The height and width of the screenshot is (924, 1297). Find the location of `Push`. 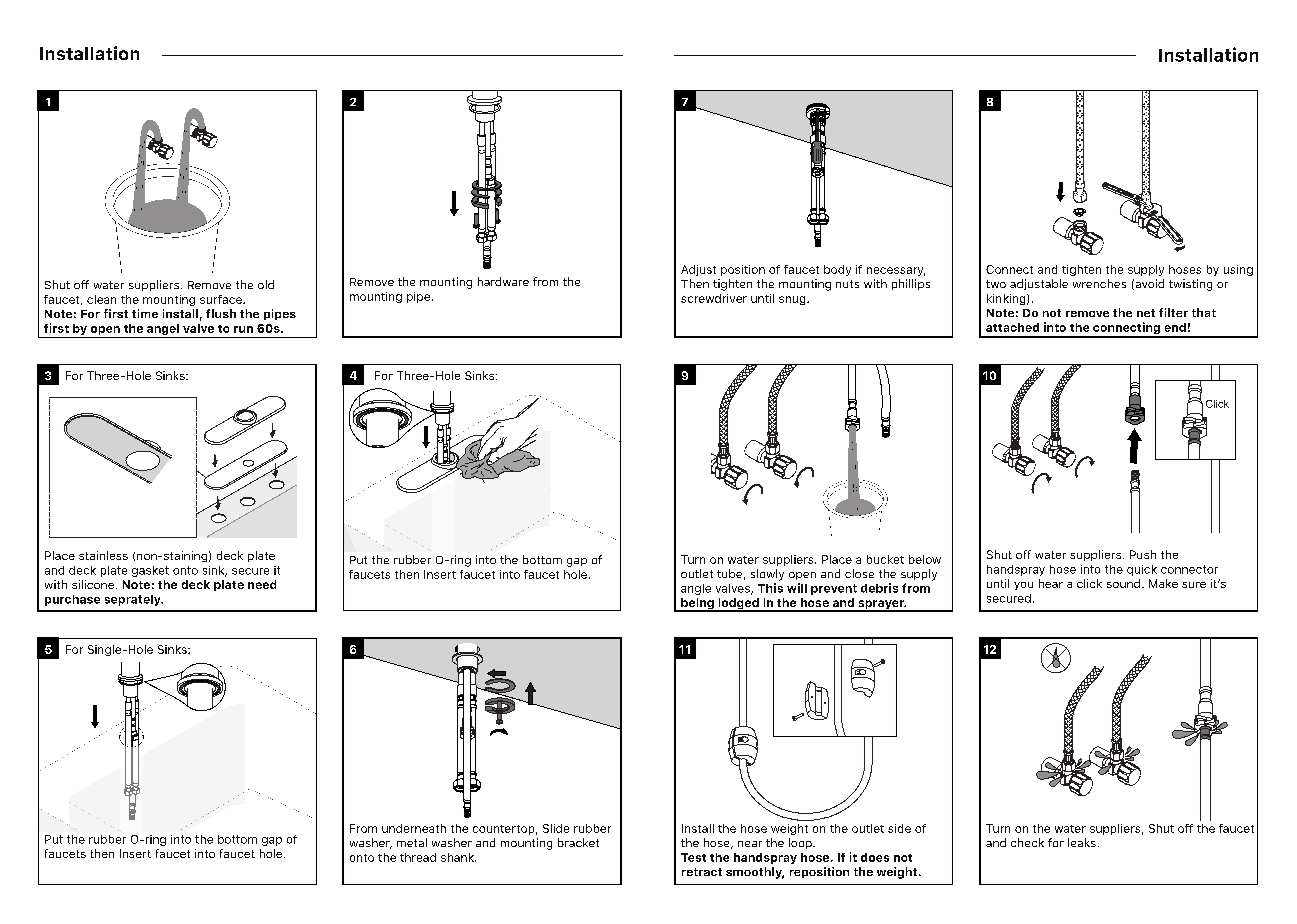

Push is located at coordinates (1143, 554).
